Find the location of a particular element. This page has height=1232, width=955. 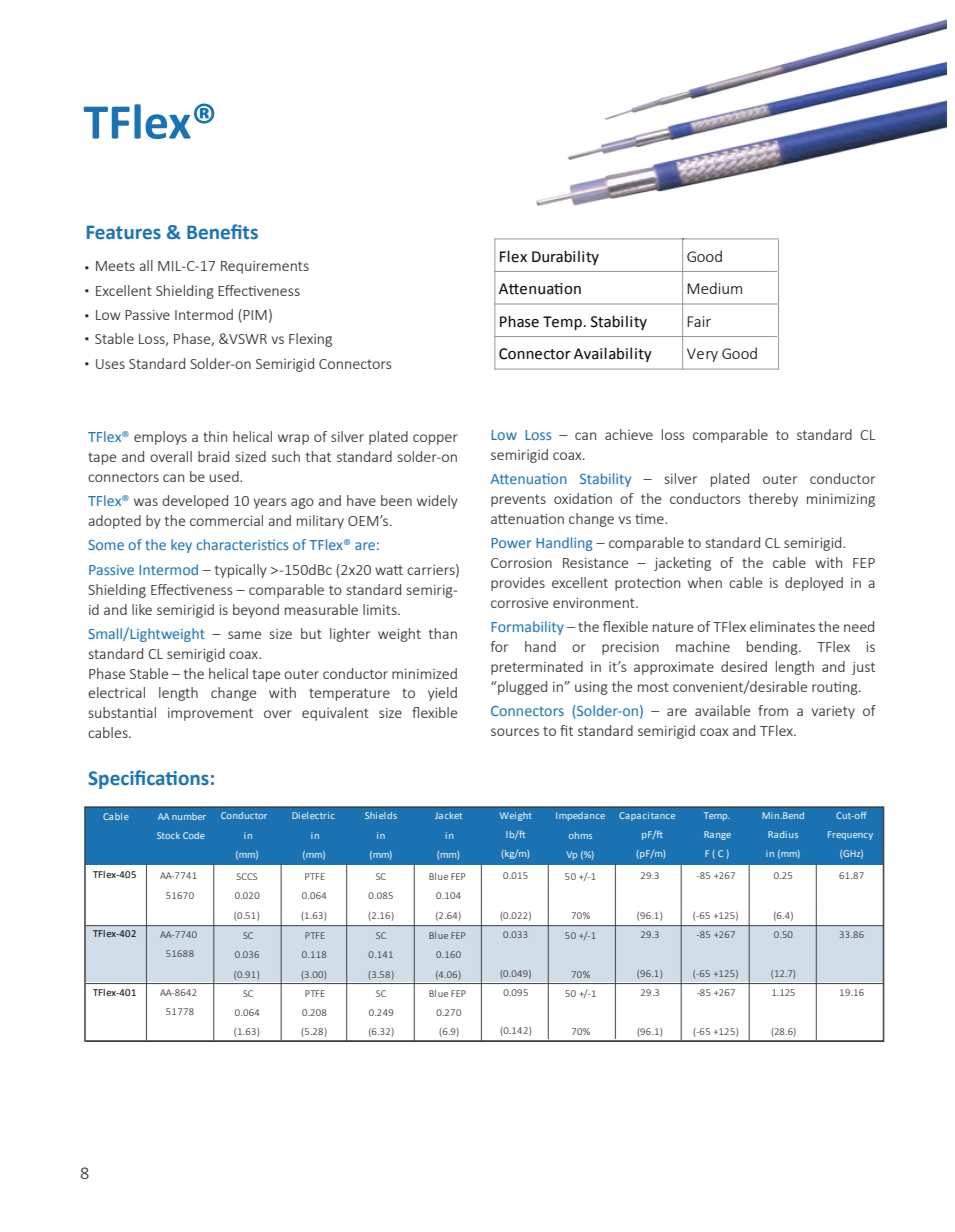

Very is located at coordinates (702, 355).
